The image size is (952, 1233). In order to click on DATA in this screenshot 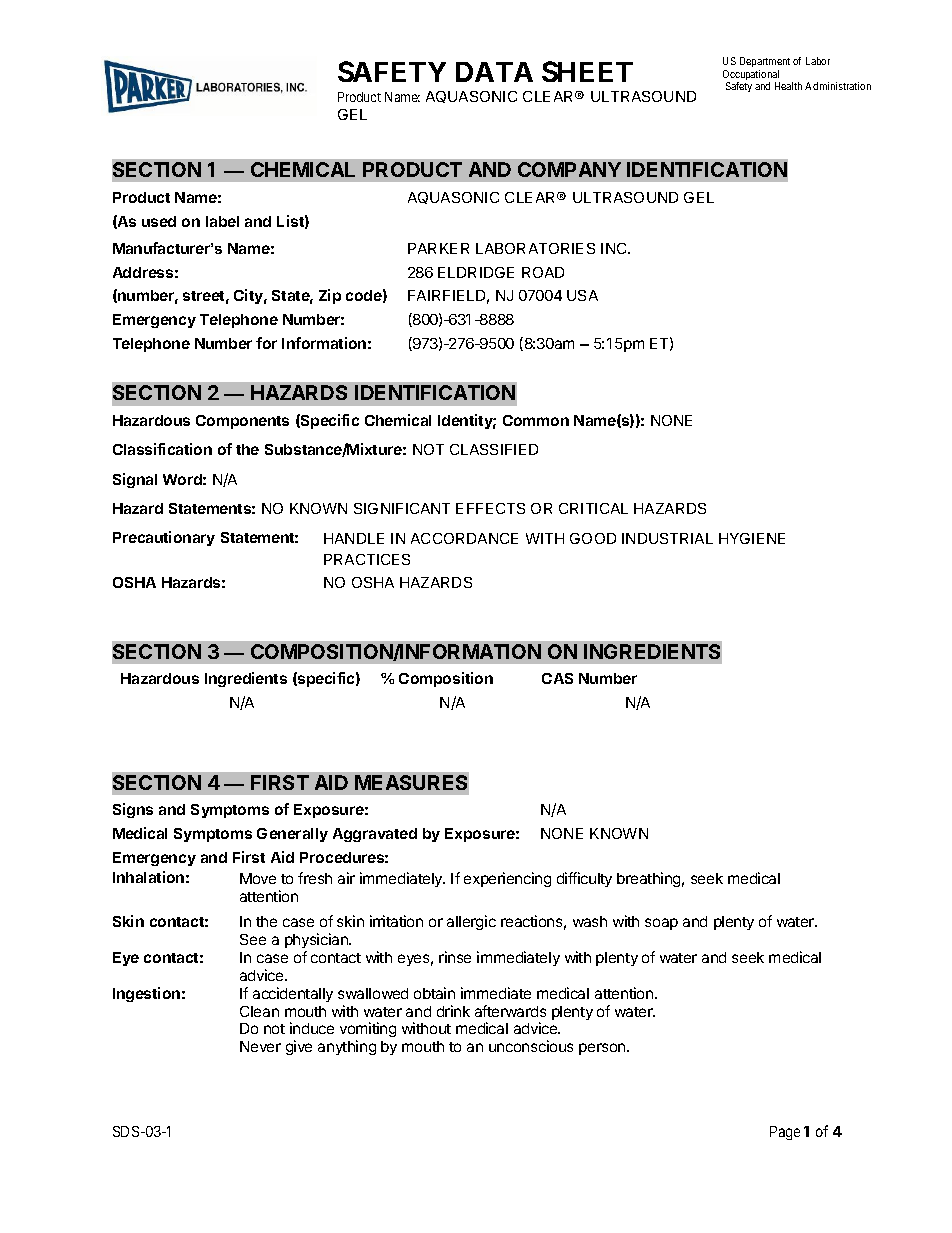, I will do `click(494, 72)`.
